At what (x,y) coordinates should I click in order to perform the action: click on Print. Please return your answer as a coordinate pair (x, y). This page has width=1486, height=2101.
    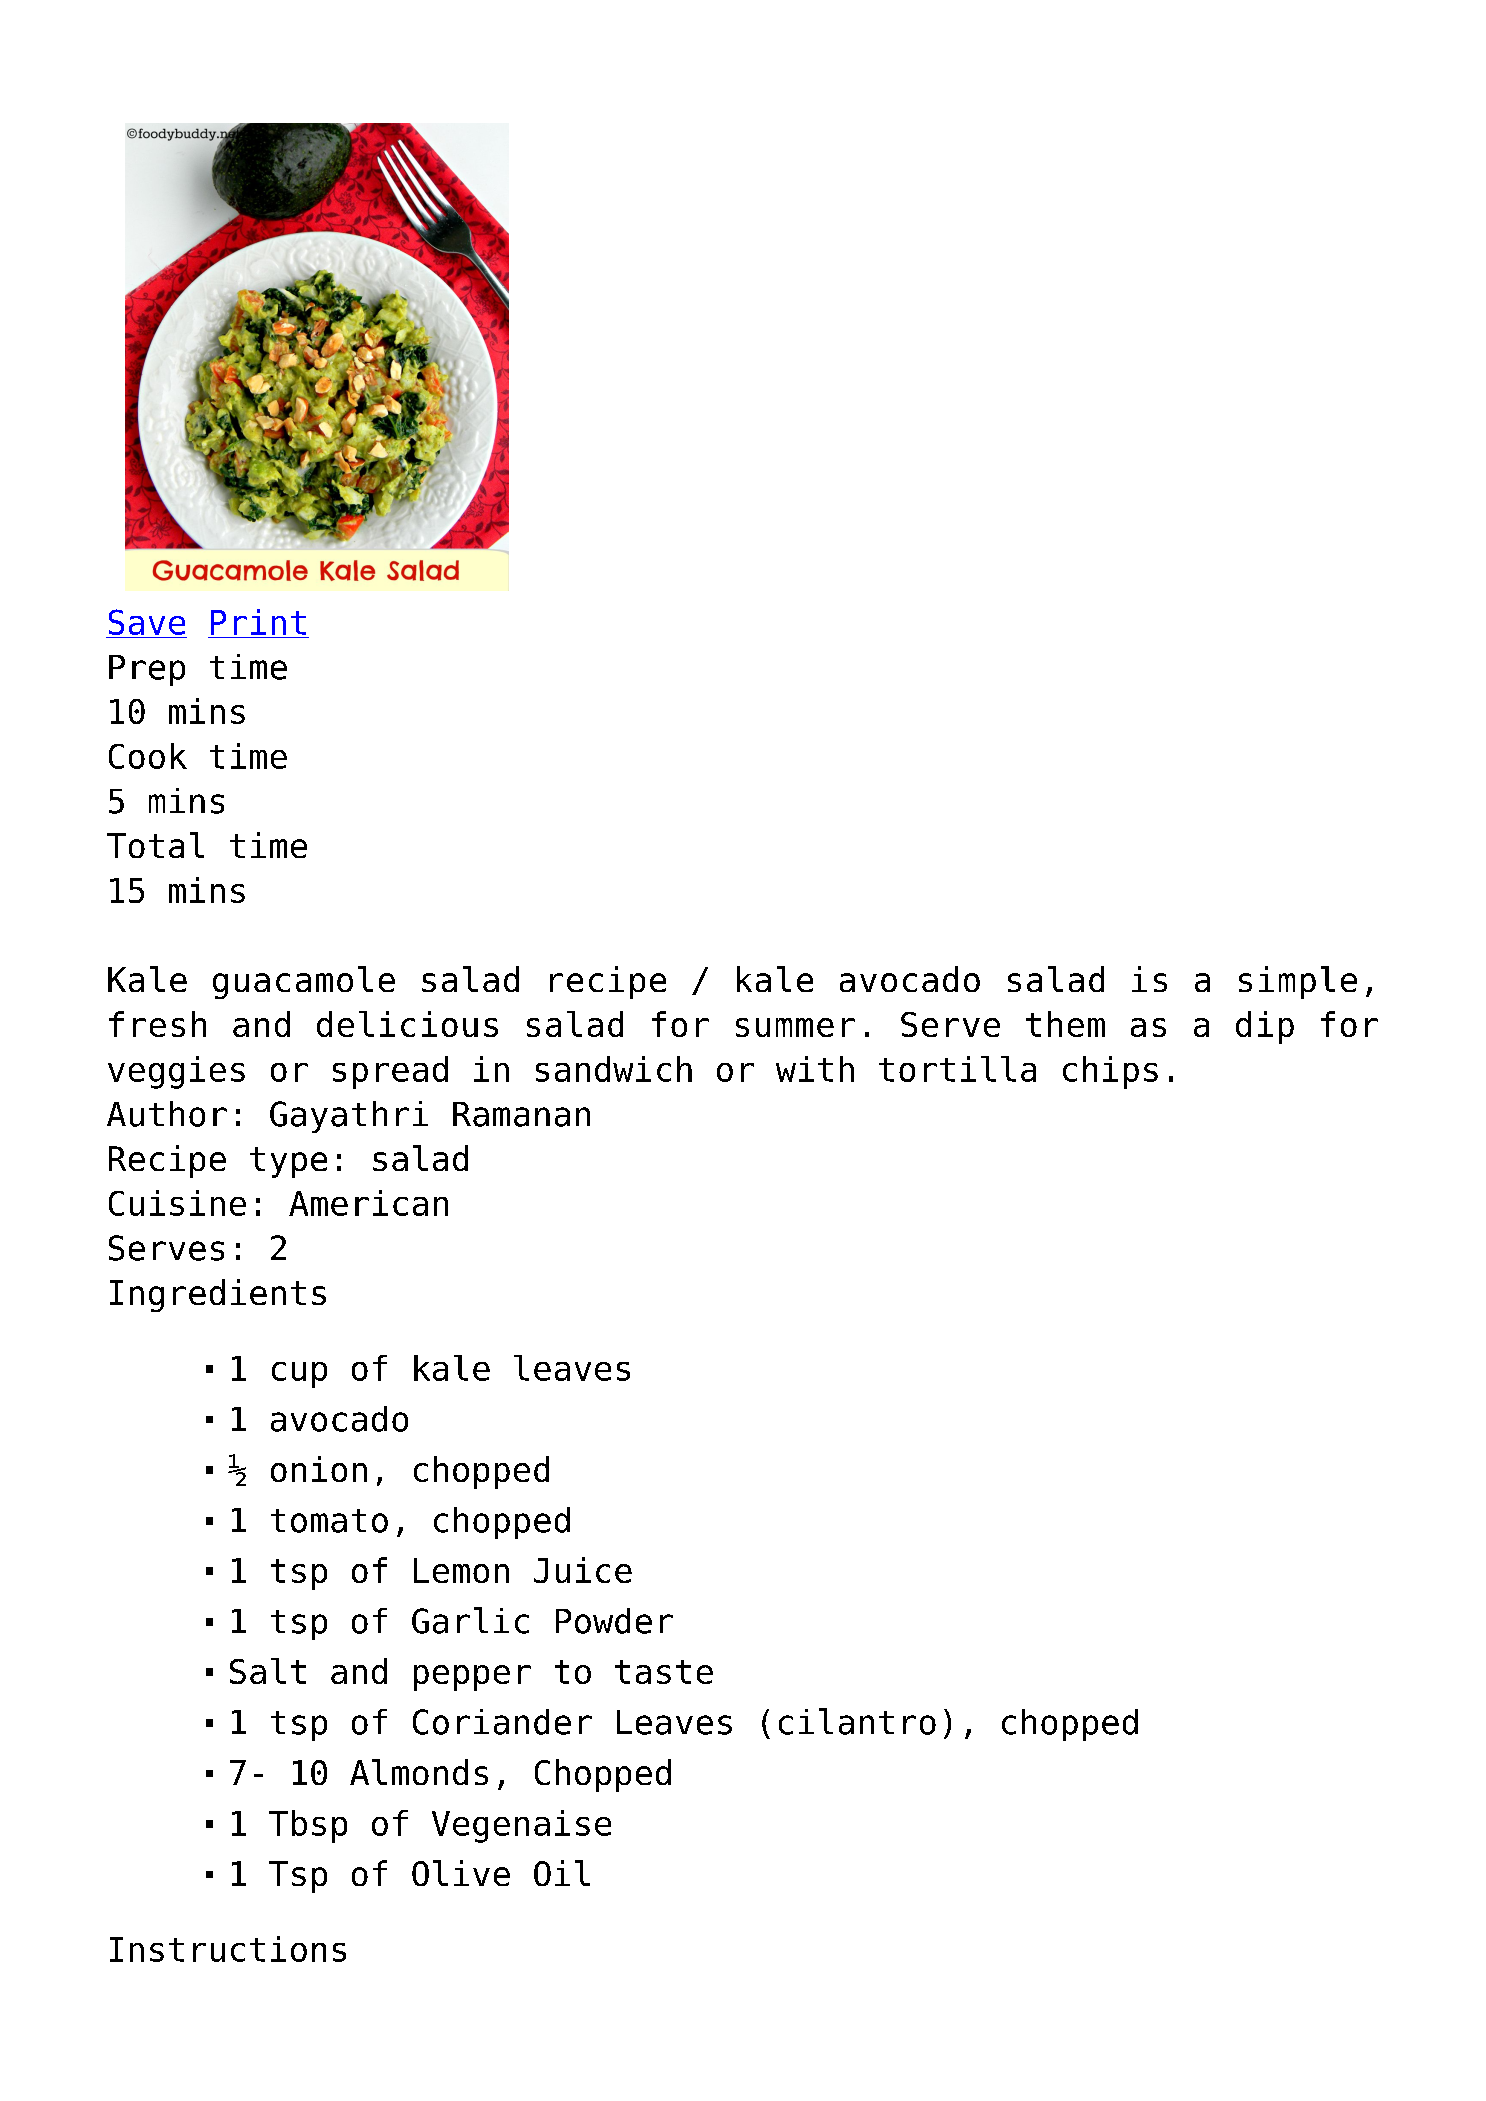
    Looking at the image, I should click on (258, 622).
